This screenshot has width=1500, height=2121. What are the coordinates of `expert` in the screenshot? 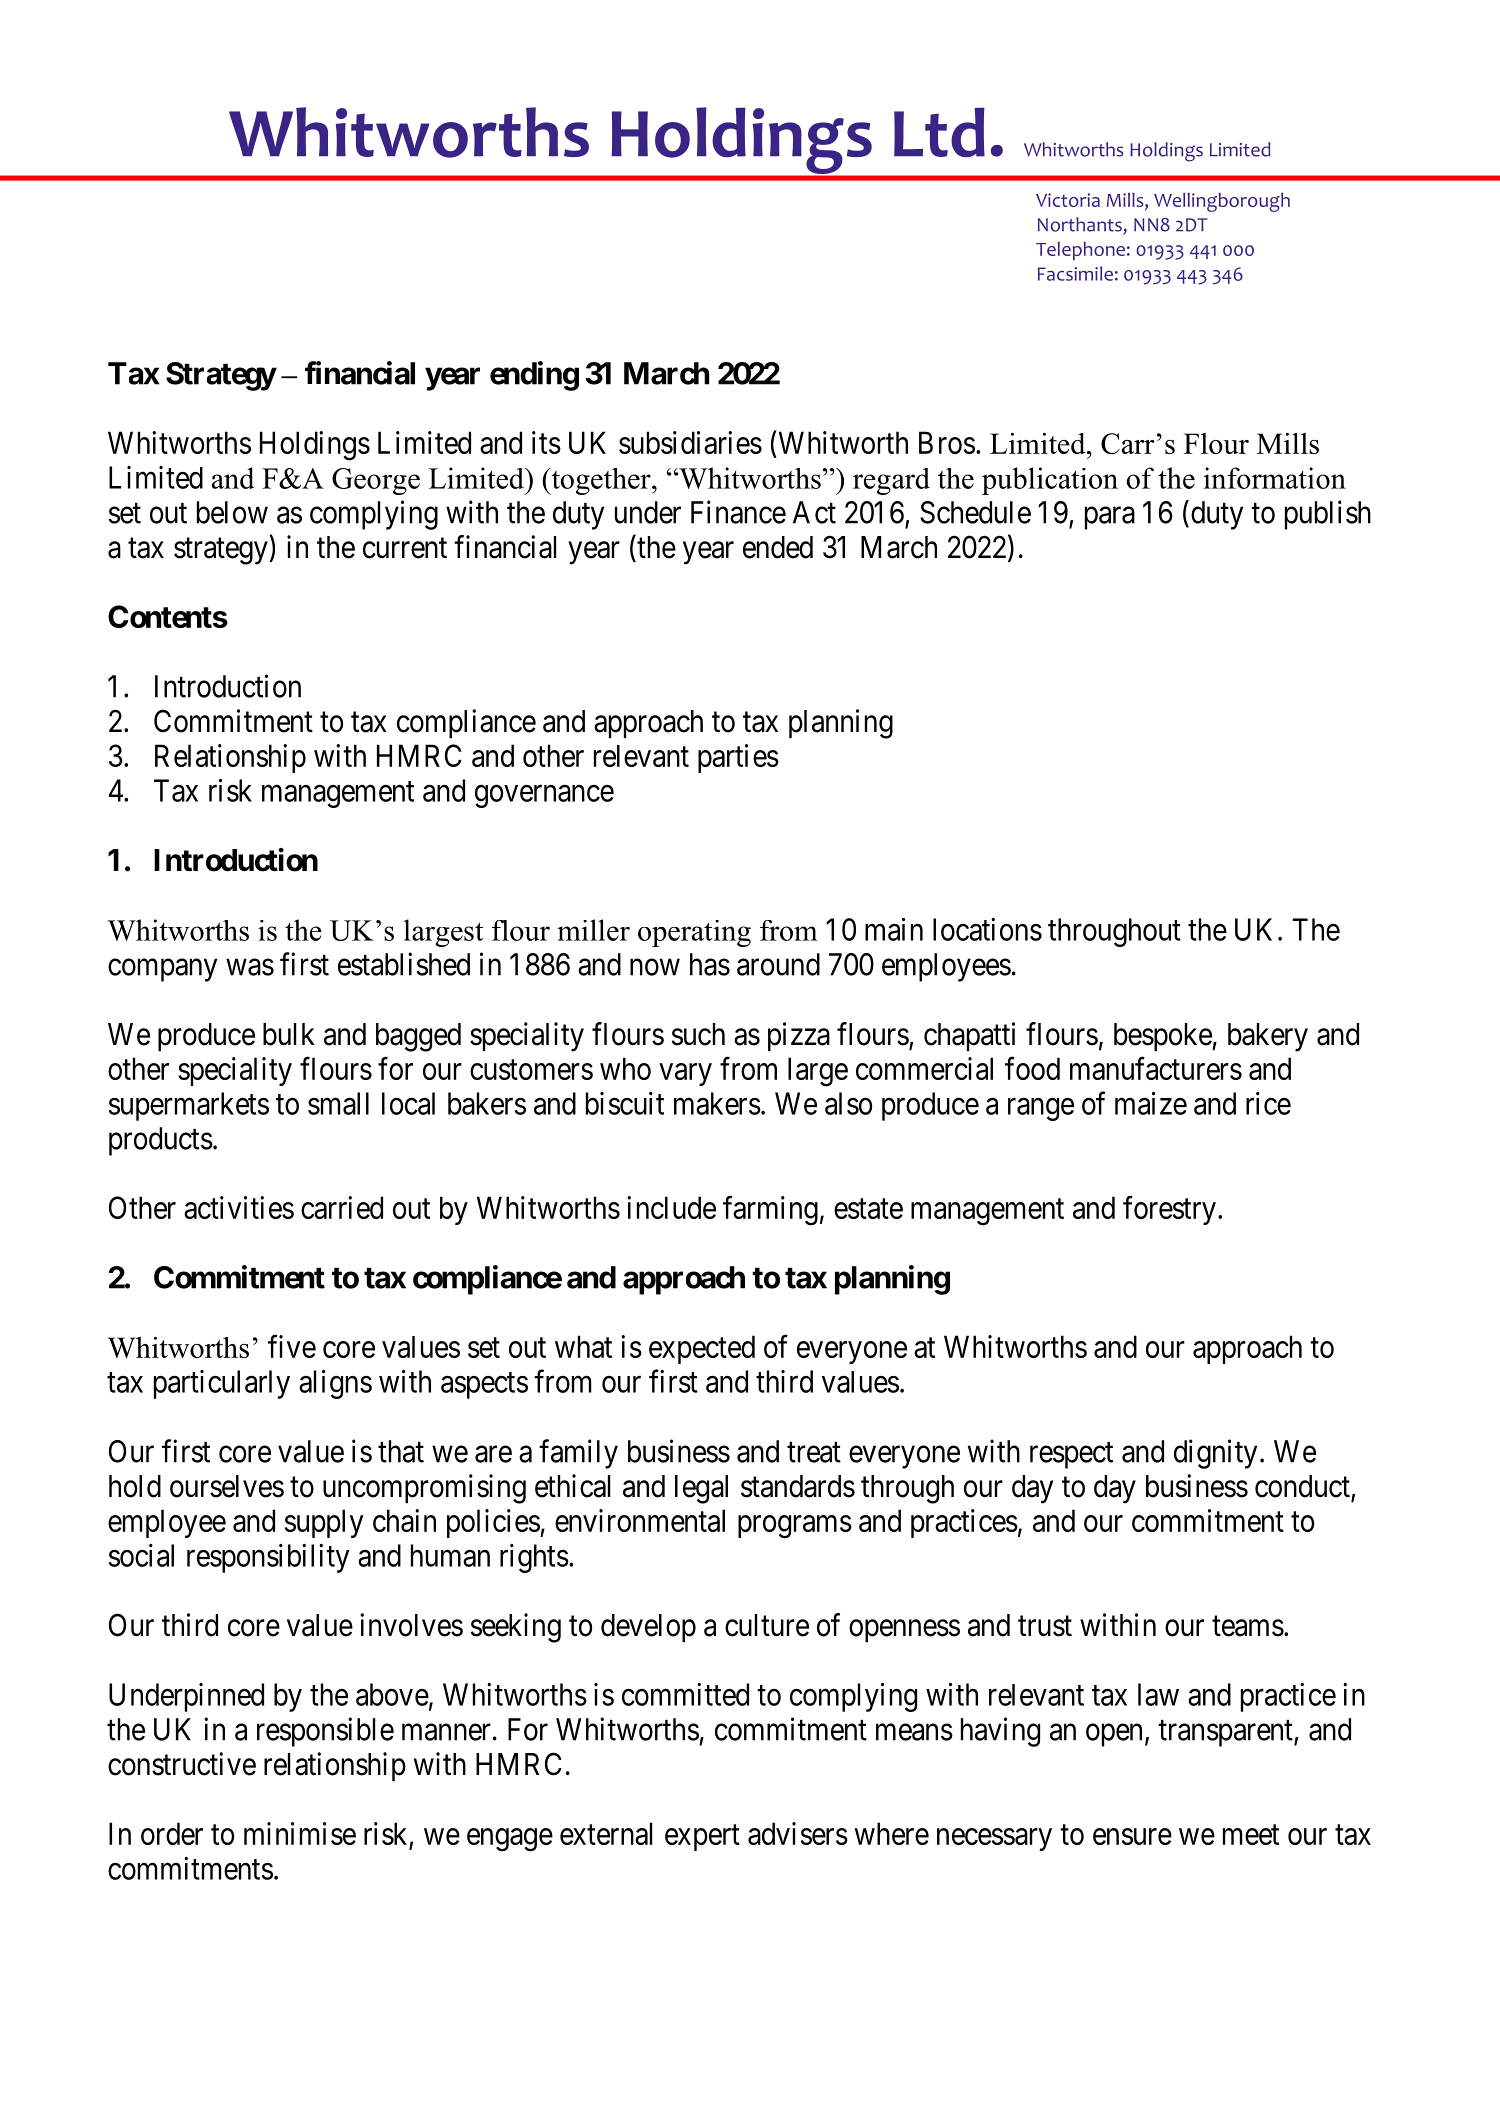 It's located at (702, 1838).
